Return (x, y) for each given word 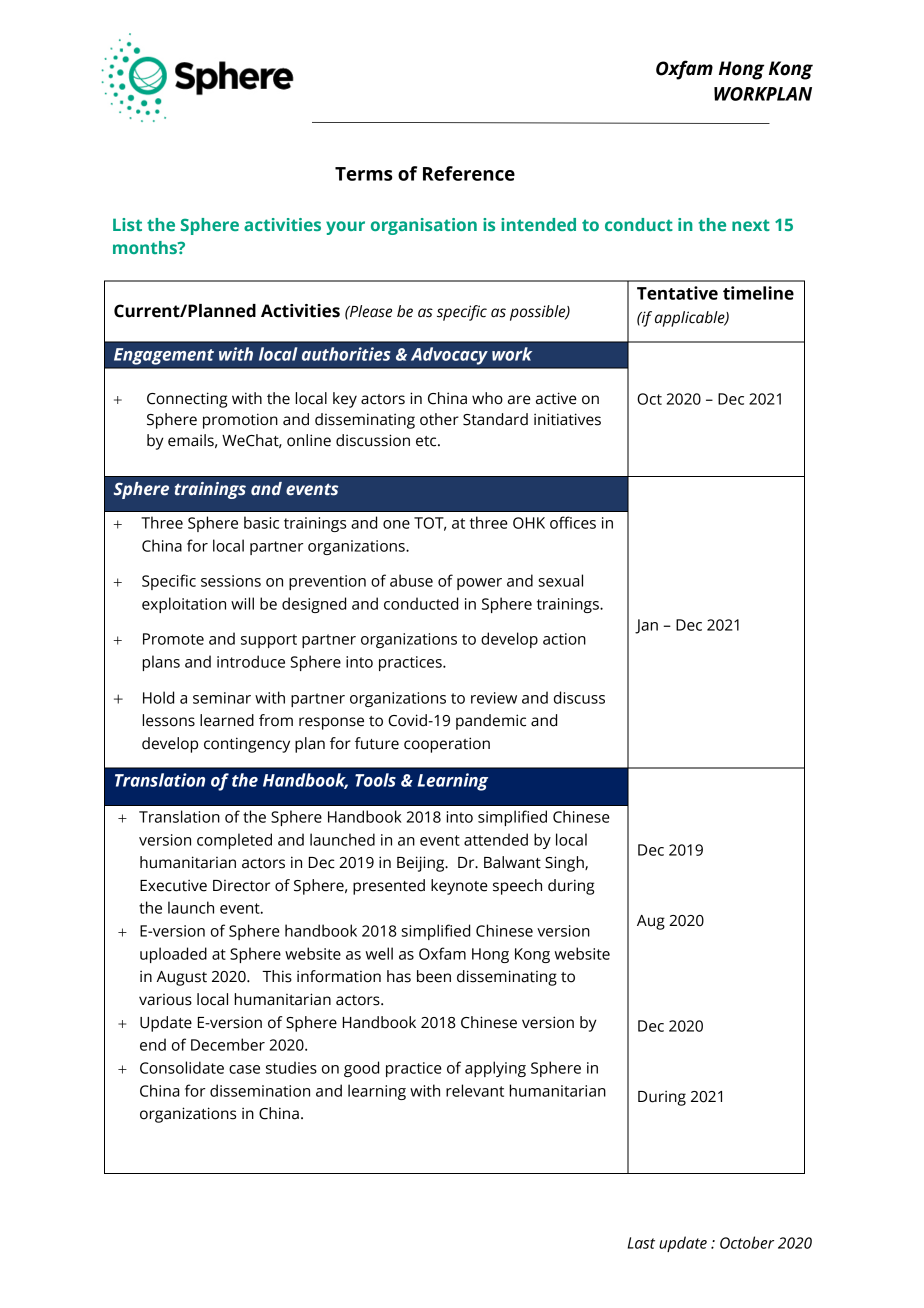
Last (641, 1243)
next (751, 225)
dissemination (260, 1090)
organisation (424, 226)
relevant (475, 1090)
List (127, 224)
